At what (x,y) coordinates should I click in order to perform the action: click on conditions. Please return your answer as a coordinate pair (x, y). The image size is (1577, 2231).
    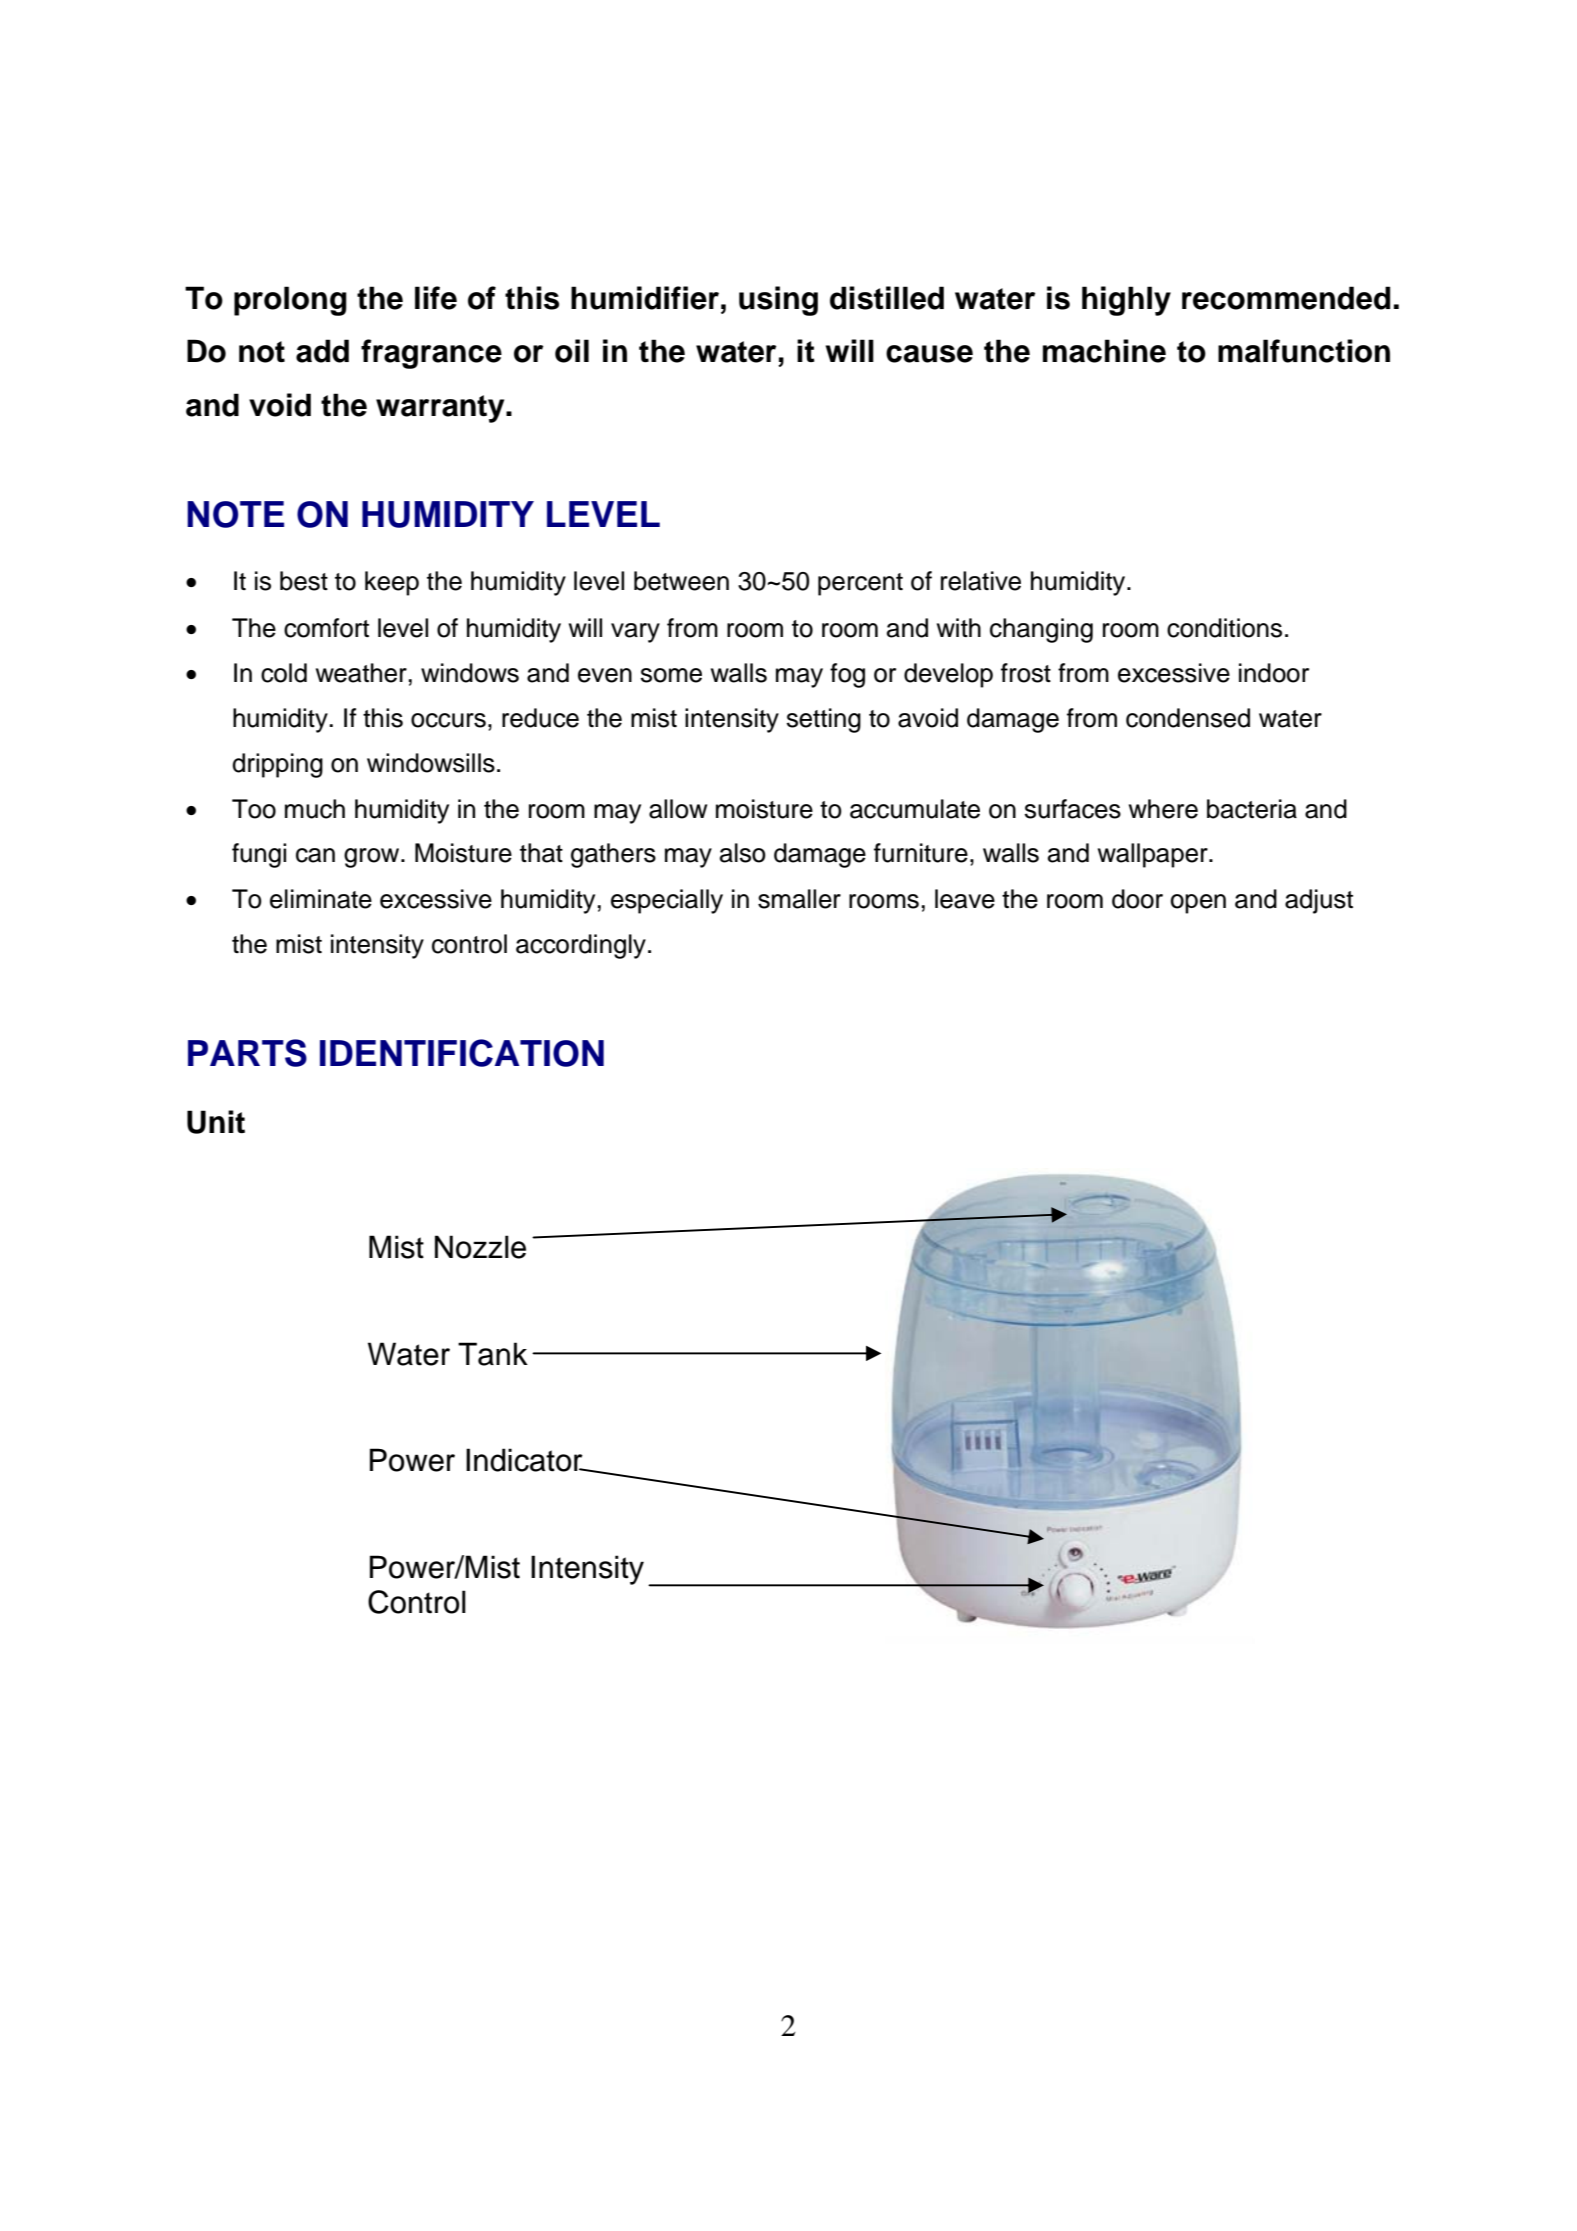
    Looking at the image, I should click on (1224, 628).
